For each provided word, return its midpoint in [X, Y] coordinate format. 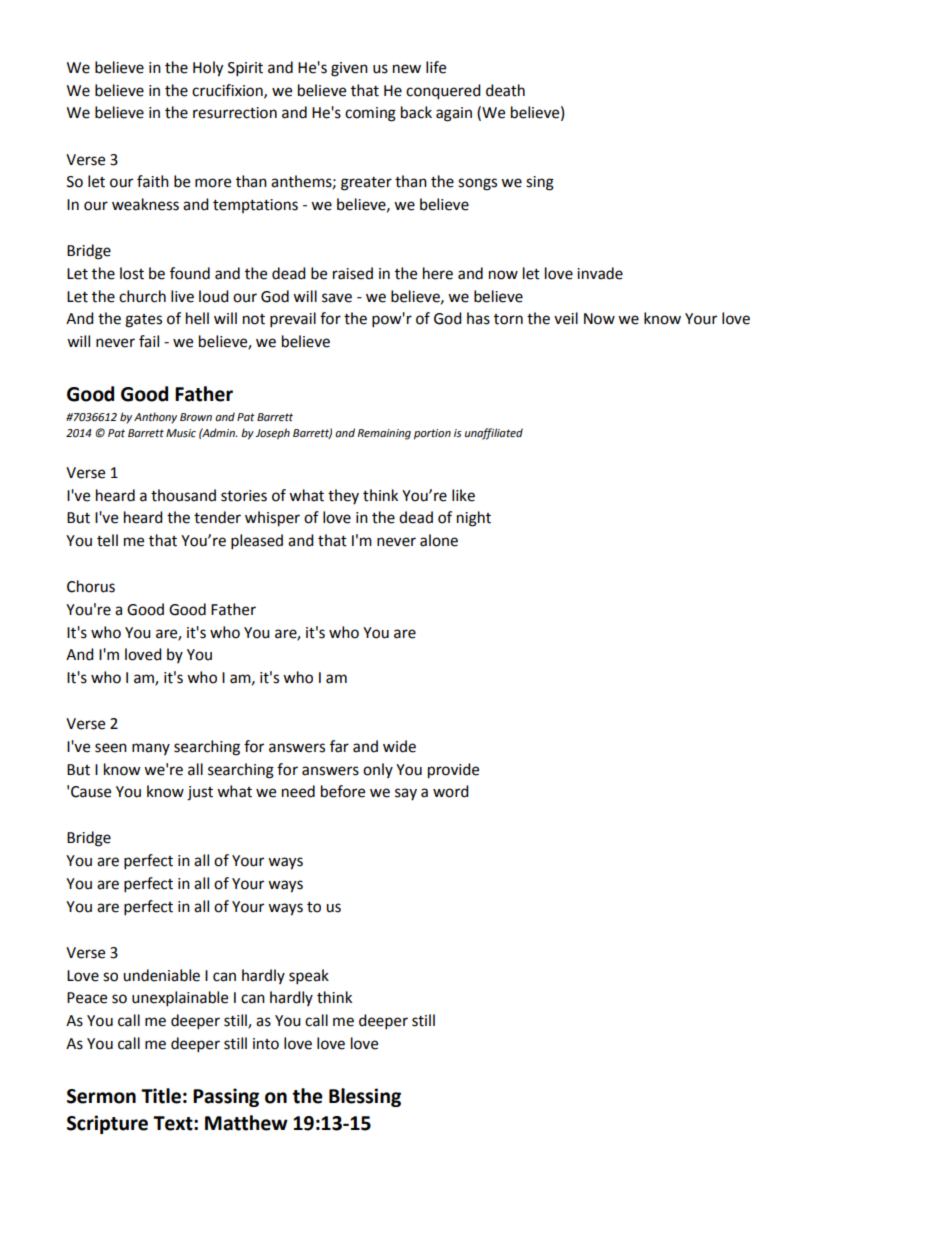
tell [107, 540]
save [337, 298]
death [505, 90]
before [343, 791]
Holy [208, 69]
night [474, 519]
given [349, 69]
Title [161, 1096]
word [451, 791]
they [343, 496]
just [200, 793]
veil [566, 318]
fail [149, 341]
